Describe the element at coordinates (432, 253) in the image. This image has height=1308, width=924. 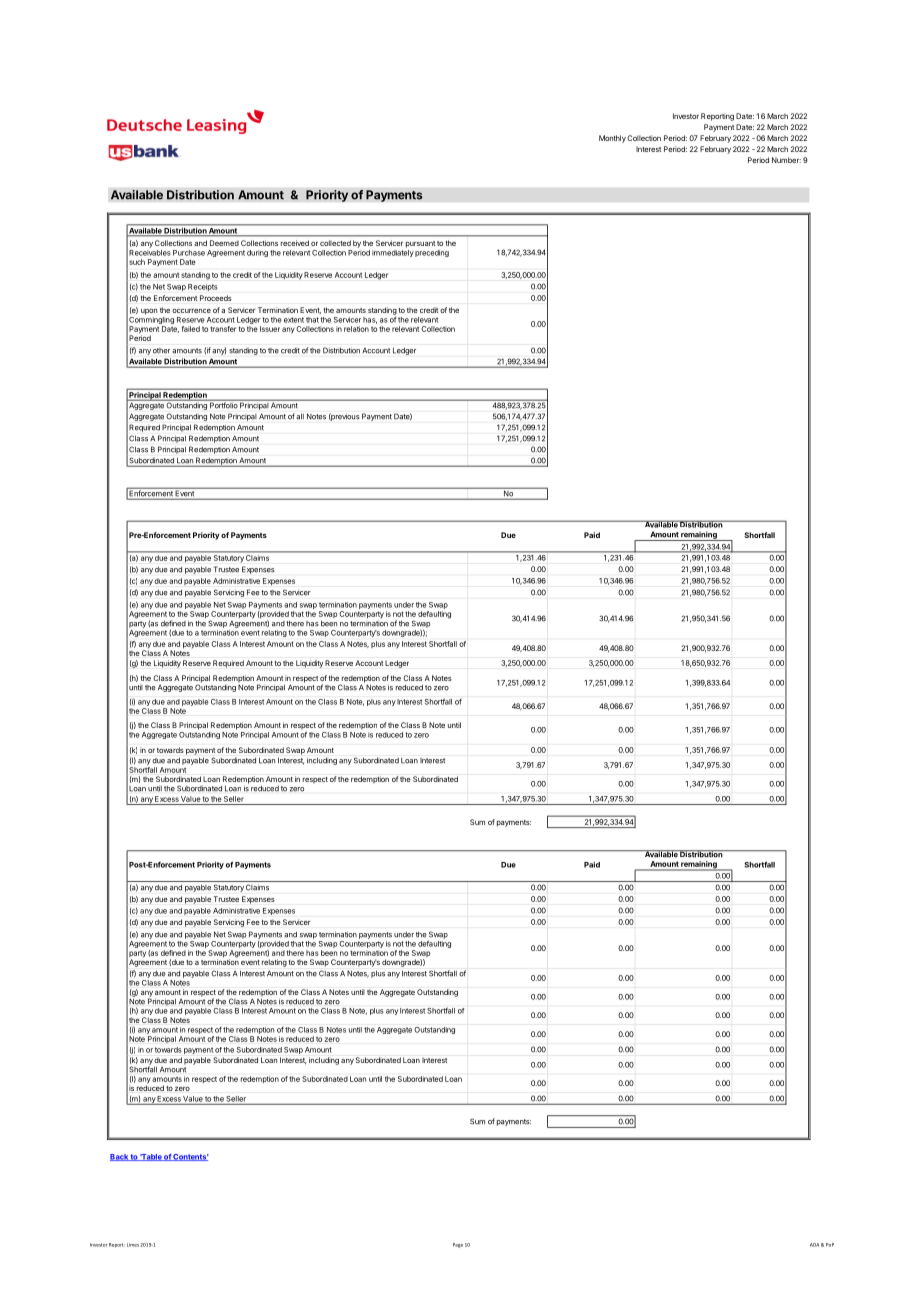
I see `preceding` at that location.
